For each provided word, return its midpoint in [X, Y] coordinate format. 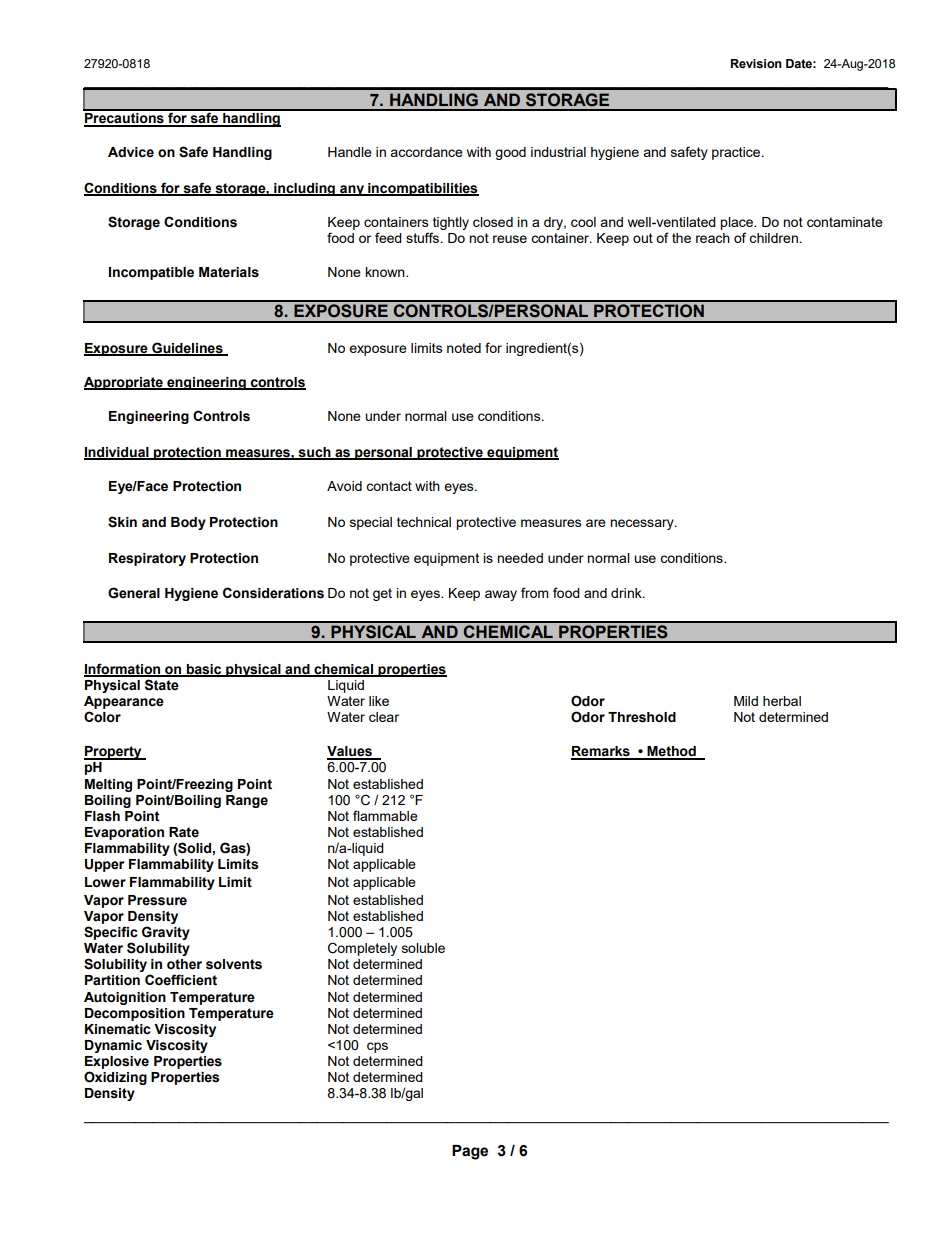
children [773, 238]
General [134, 593]
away [501, 595]
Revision [756, 63]
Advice [131, 152]
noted [464, 348]
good [510, 153]
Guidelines [187, 349]
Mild [746, 701]
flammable [385, 815]
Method [671, 752]
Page [470, 1152]
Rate [184, 832]
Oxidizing [115, 1078]
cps [377, 1047]
